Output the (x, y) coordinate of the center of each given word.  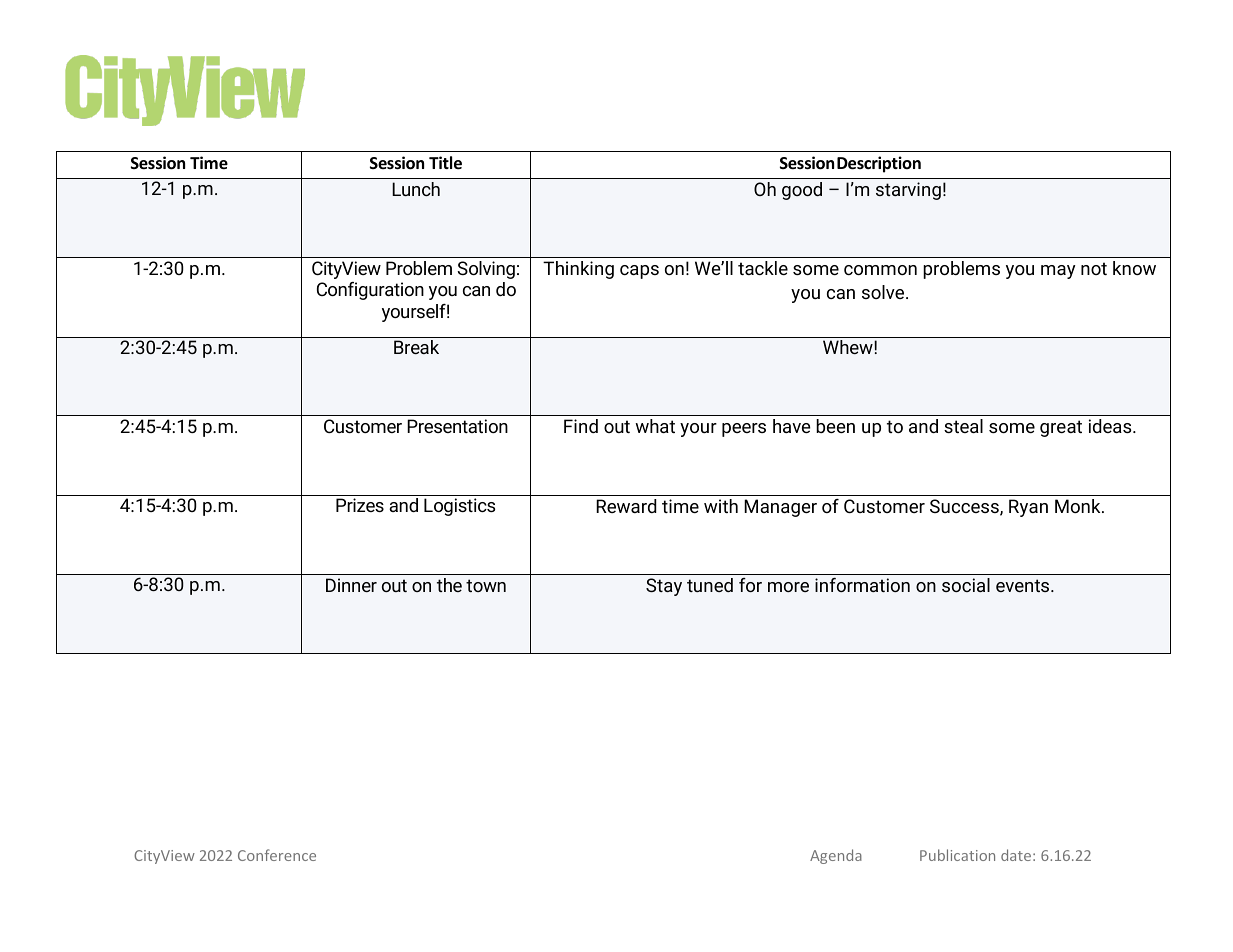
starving (908, 191)
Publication (957, 855)
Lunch (416, 189)
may (1058, 272)
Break (416, 347)
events (1024, 585)
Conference (277, 855)
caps (639, 272)
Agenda (836, 856)
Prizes (360, 505)
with (721, 506)
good (802, 191)
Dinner (351, 585)
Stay (664, 587)
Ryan (1028, 508)
